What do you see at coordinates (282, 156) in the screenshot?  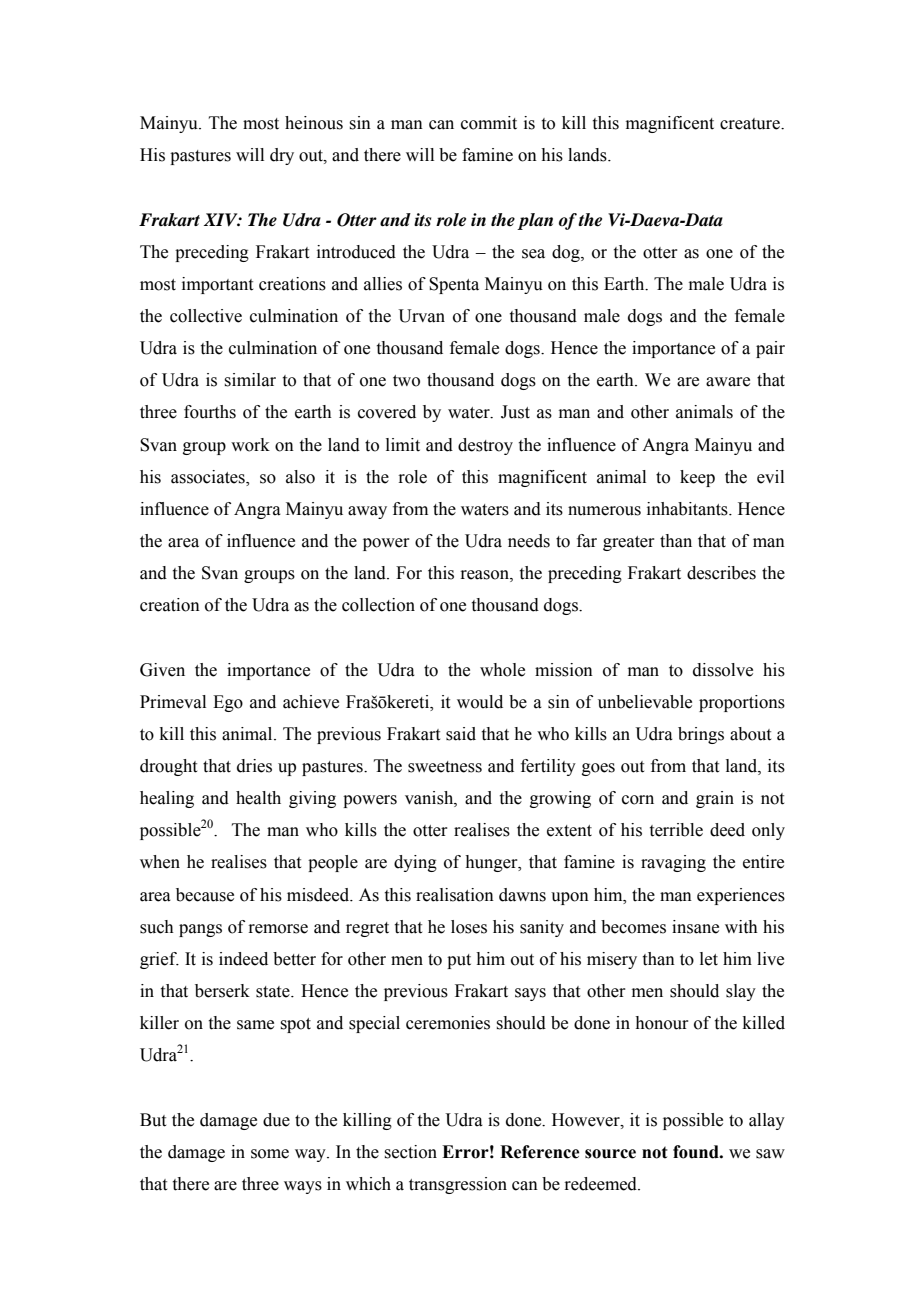 I see `dry` at bounding box center [282, 156].
